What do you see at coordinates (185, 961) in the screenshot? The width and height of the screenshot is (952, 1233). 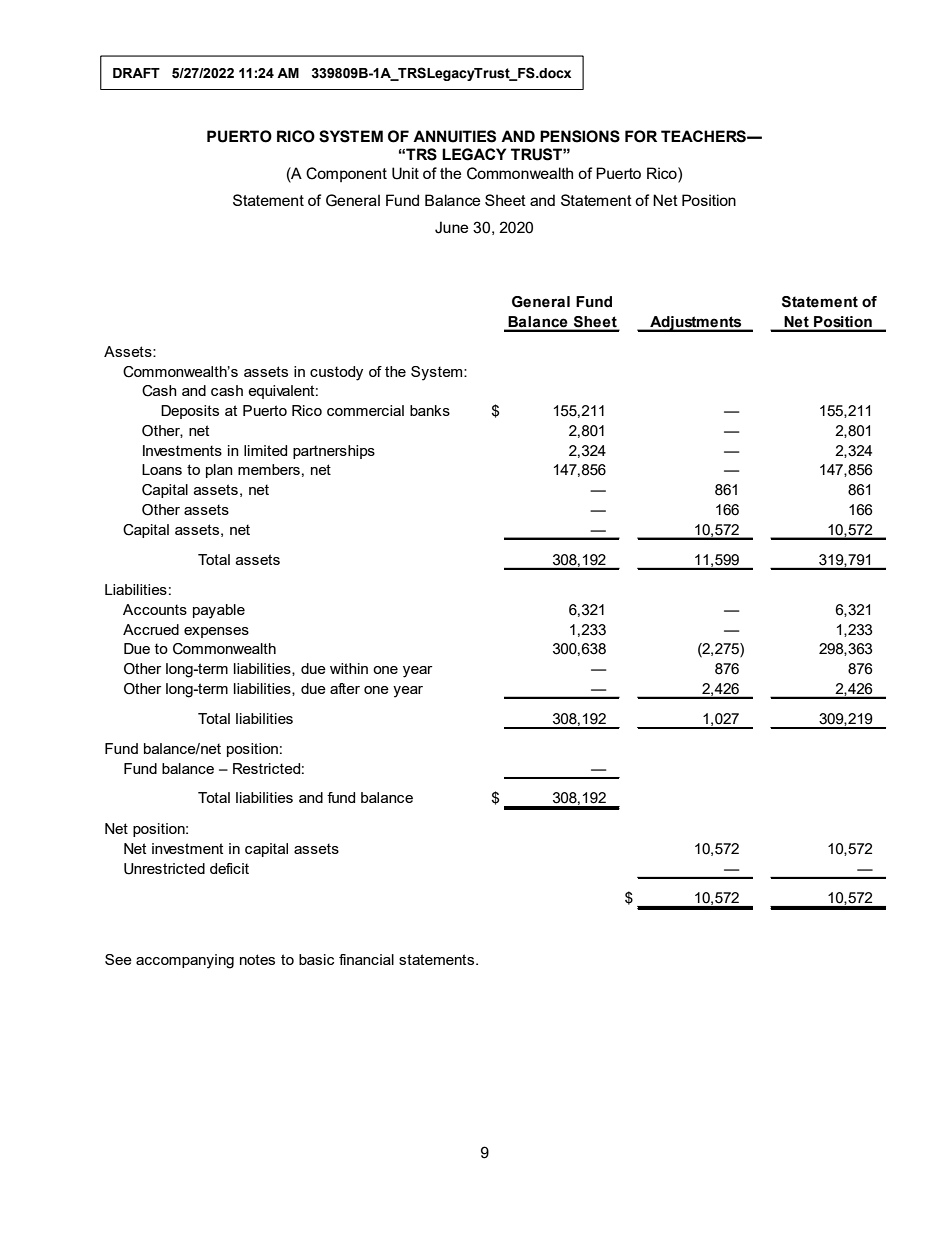 I see `accompanying` at bounding box center [185, 961].
